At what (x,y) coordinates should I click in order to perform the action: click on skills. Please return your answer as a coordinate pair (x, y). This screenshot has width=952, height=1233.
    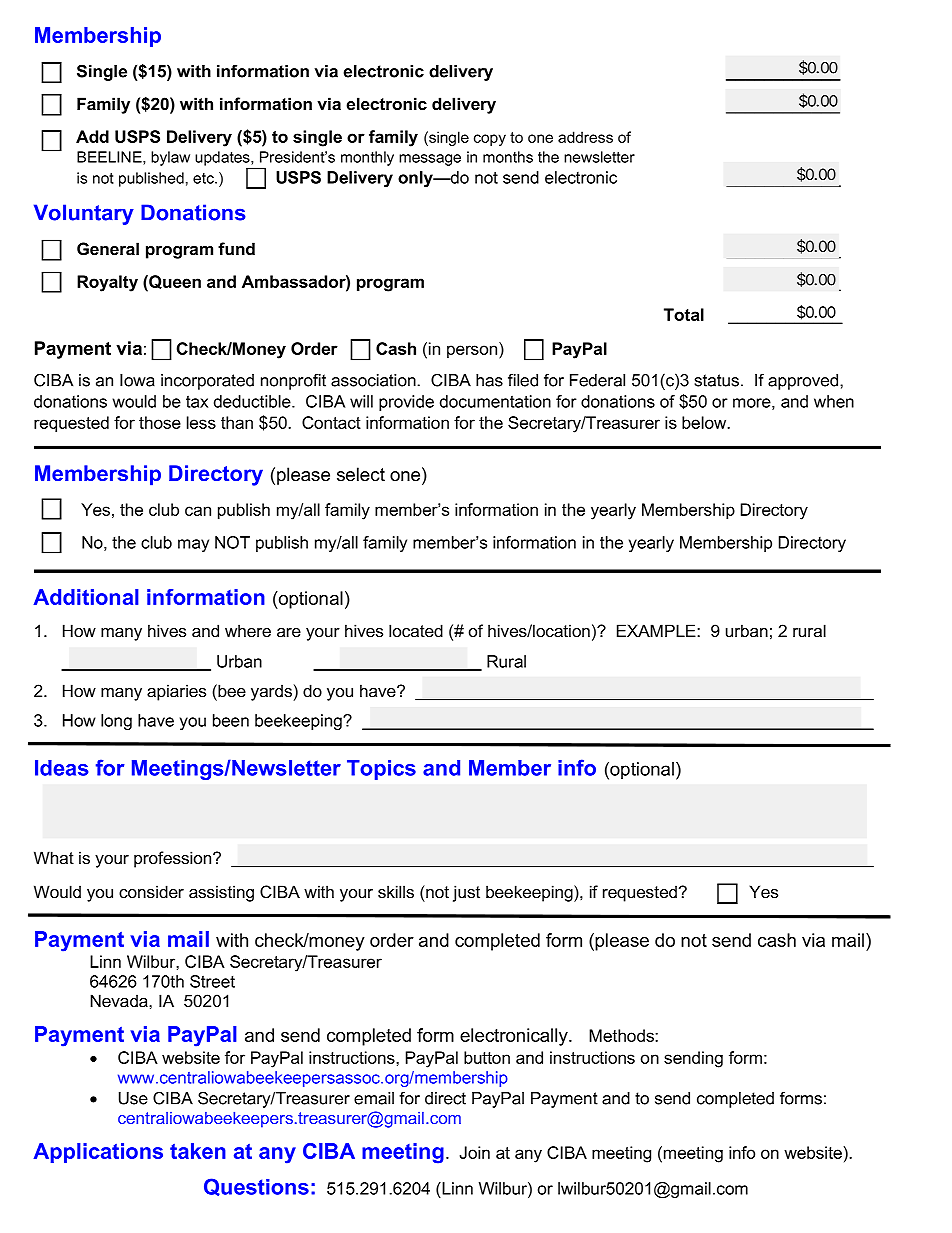
    Looking at the image, I should click on (396, 891).
